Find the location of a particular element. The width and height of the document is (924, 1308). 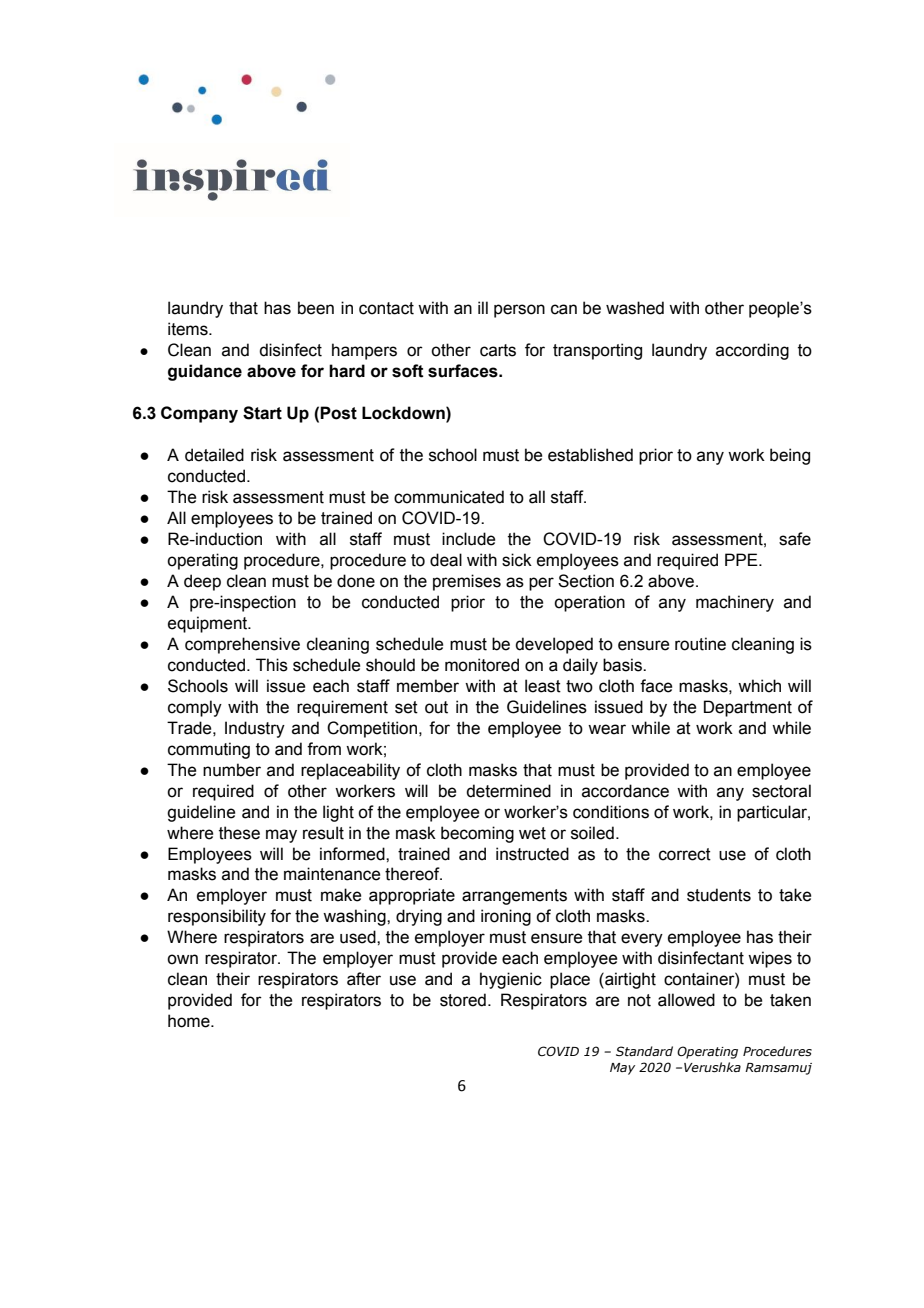

been is located at coordinates (316, 308).
